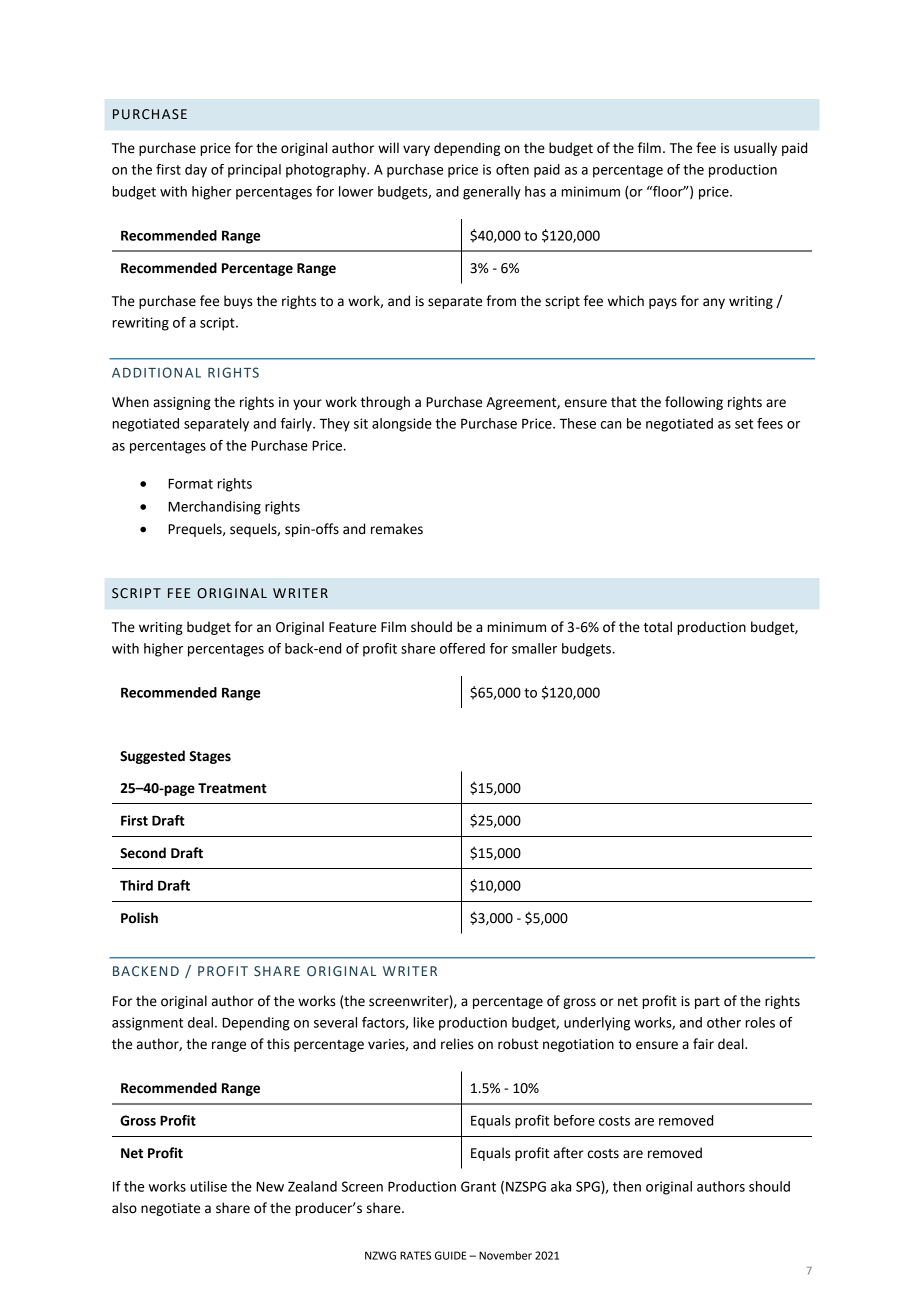  What do you see at coordinates (707, 1003) in the screenshot?
I see `part` at bounding box center [707, 1003].
